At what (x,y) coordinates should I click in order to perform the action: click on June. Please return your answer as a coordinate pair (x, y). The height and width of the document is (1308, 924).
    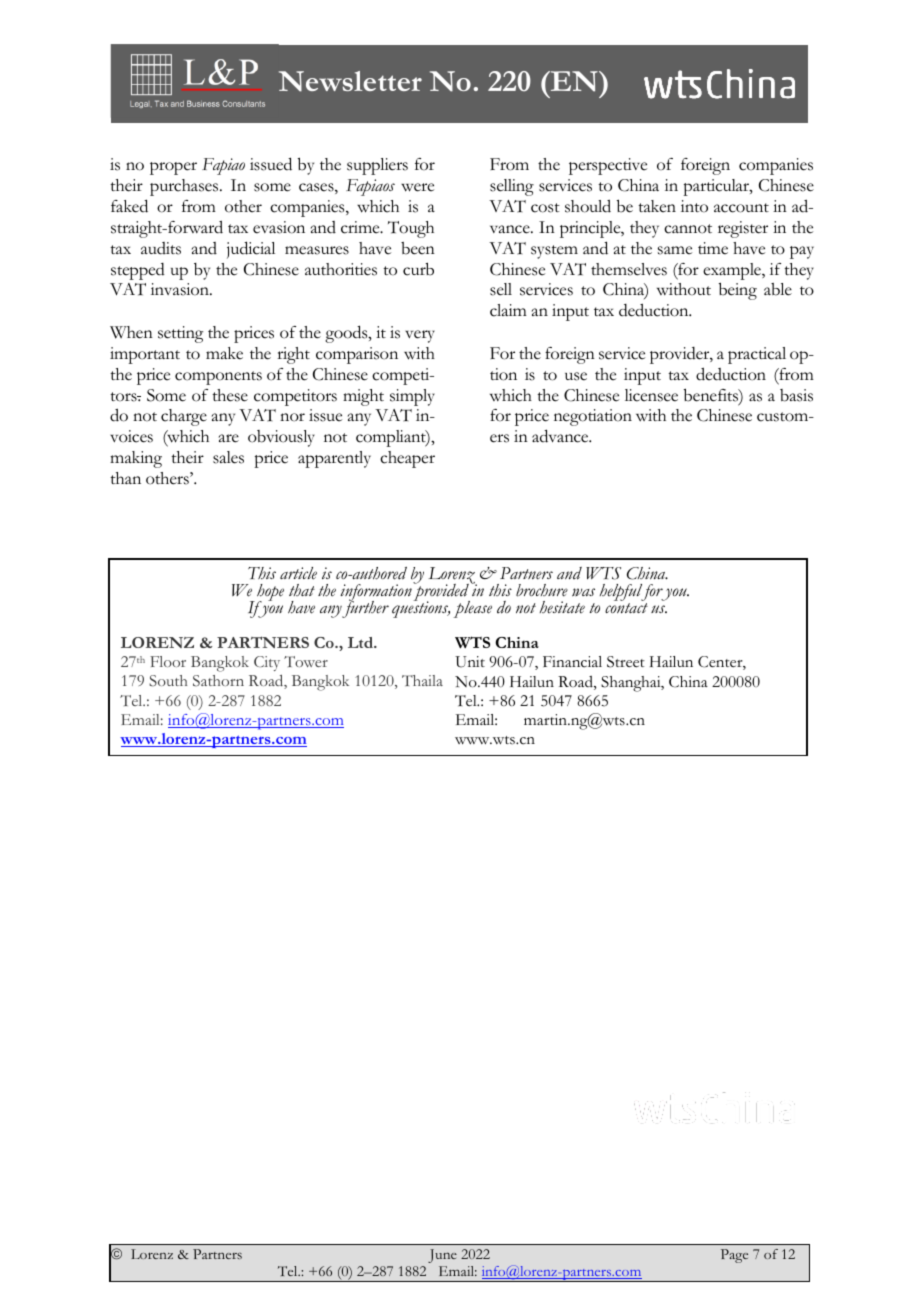
    Looking at the image, I should click on (442, 1256).
